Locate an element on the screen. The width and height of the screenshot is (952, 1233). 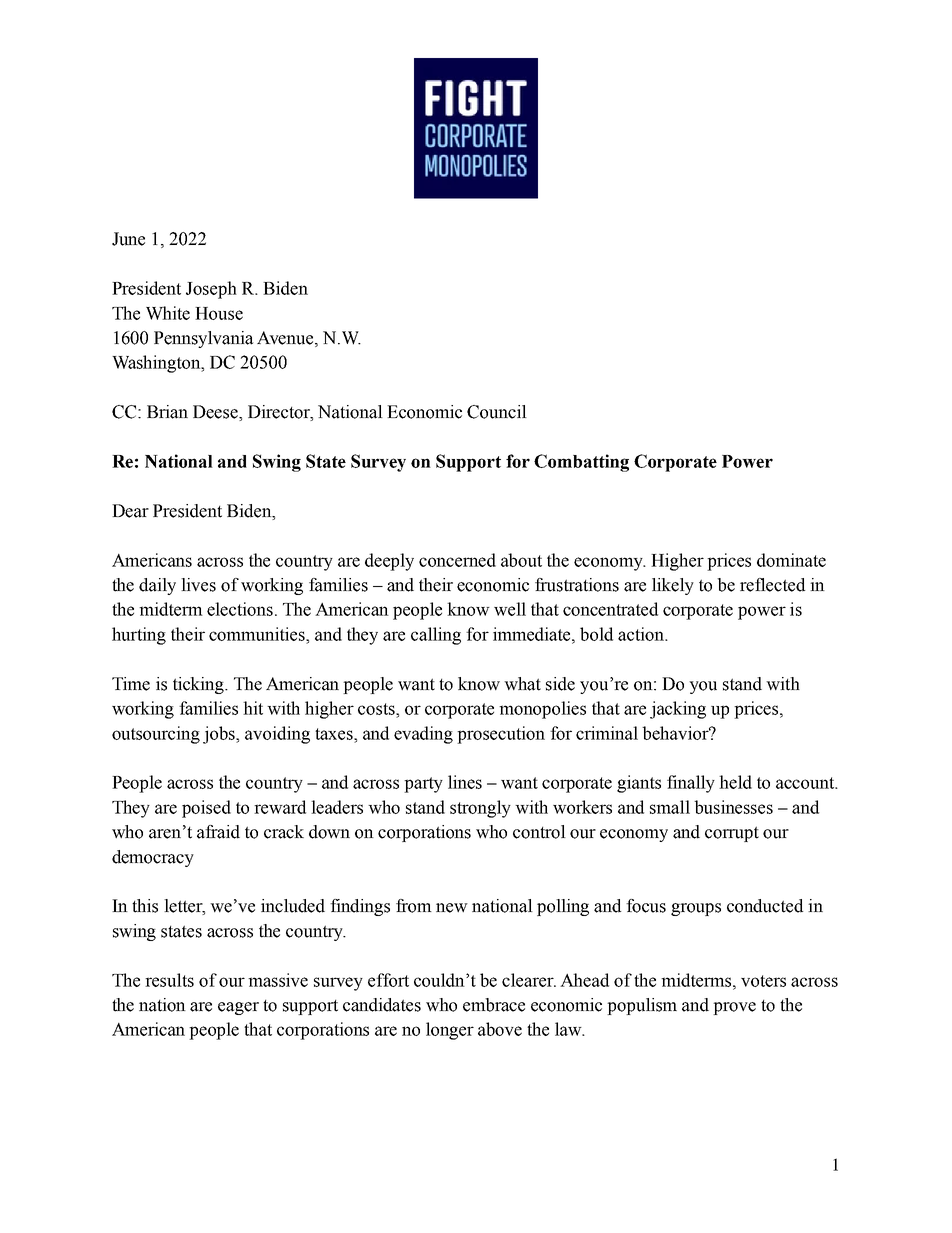
prove is located at coordinates (734, 1008).
